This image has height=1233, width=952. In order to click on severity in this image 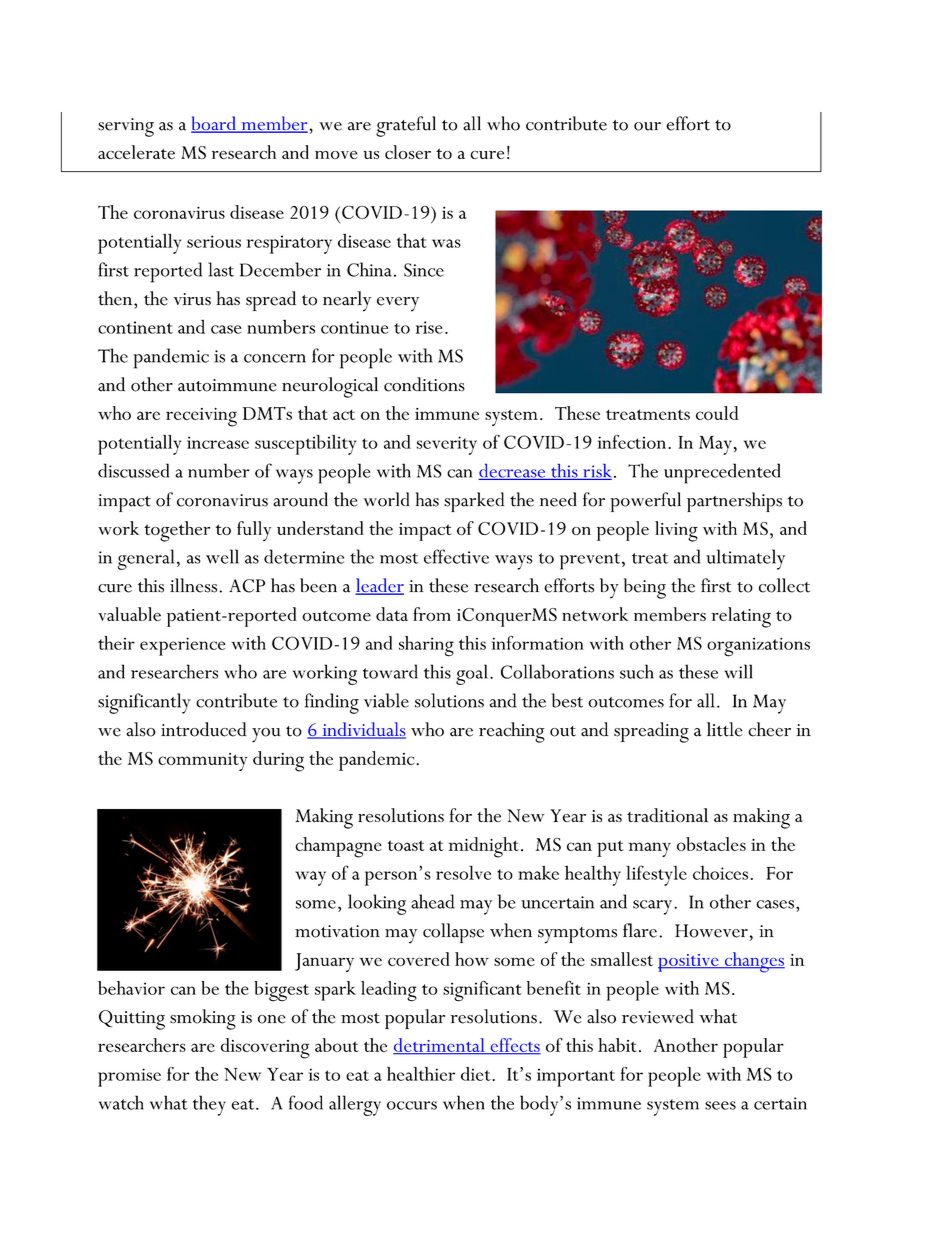, I will do `click(447, 445)`.
